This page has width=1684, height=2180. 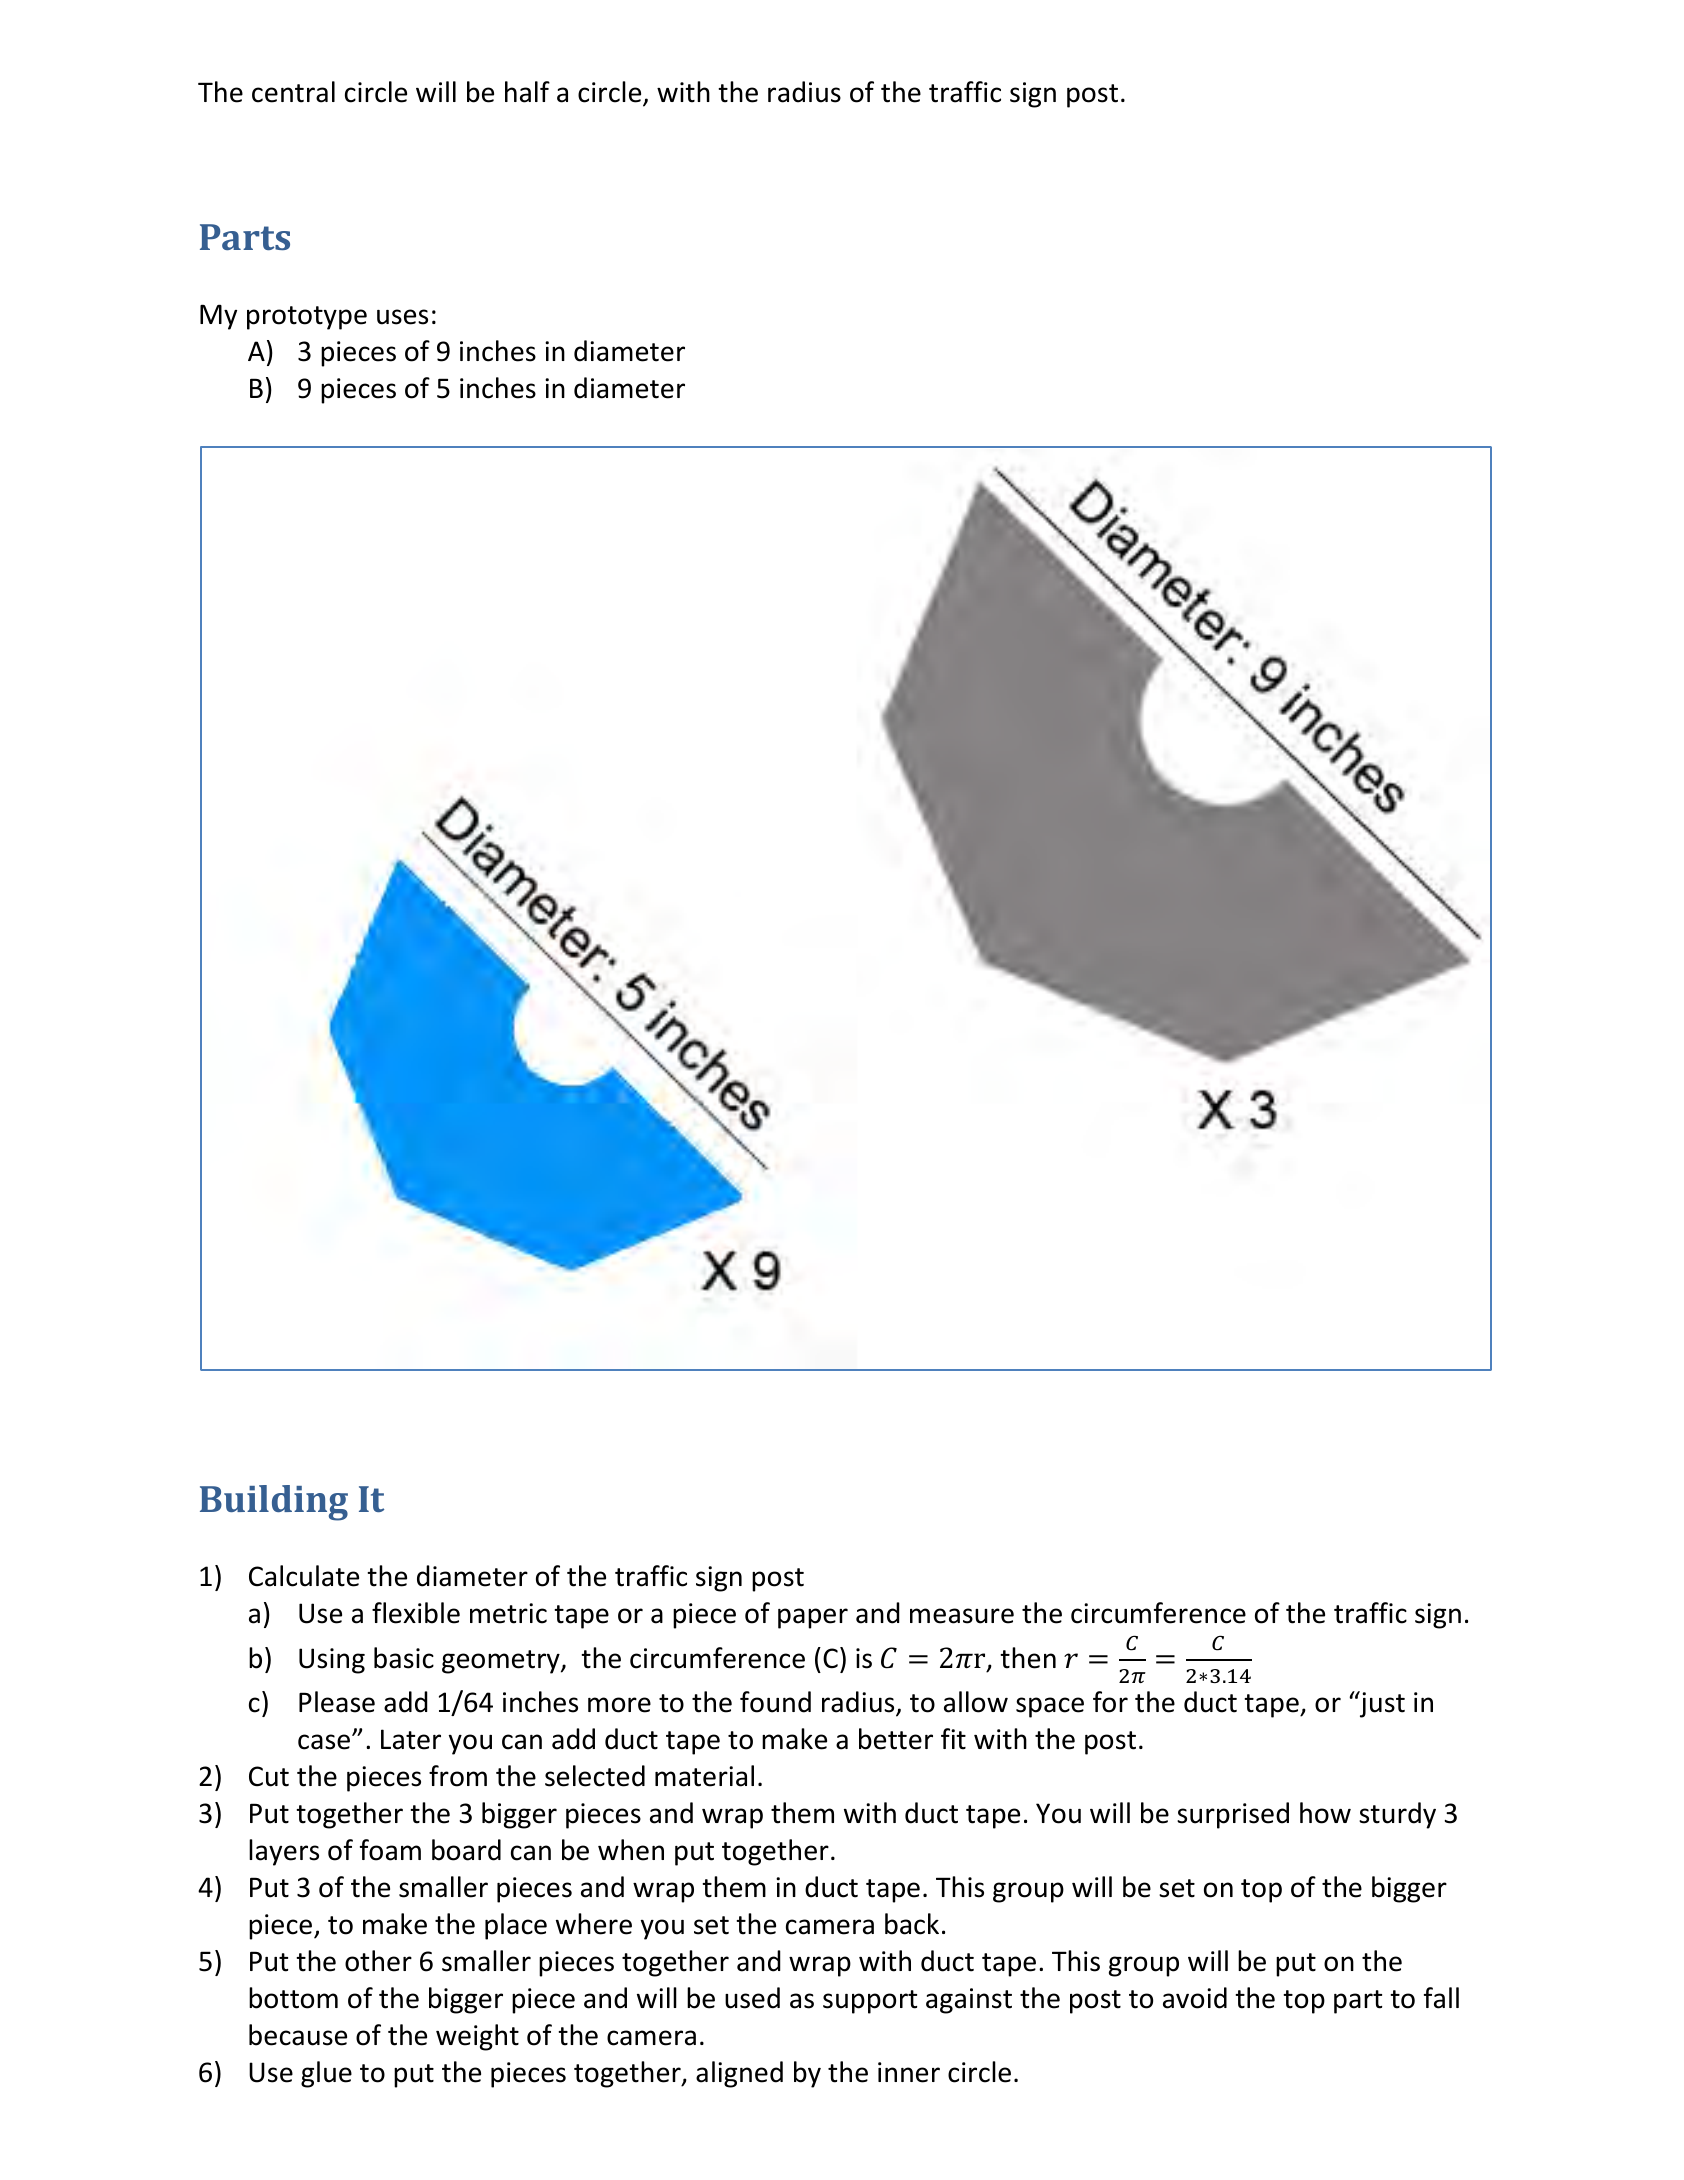 What do you see at coordinates (307, 318) in the page?
I see `prototype` at bounding box center [307, 318].
